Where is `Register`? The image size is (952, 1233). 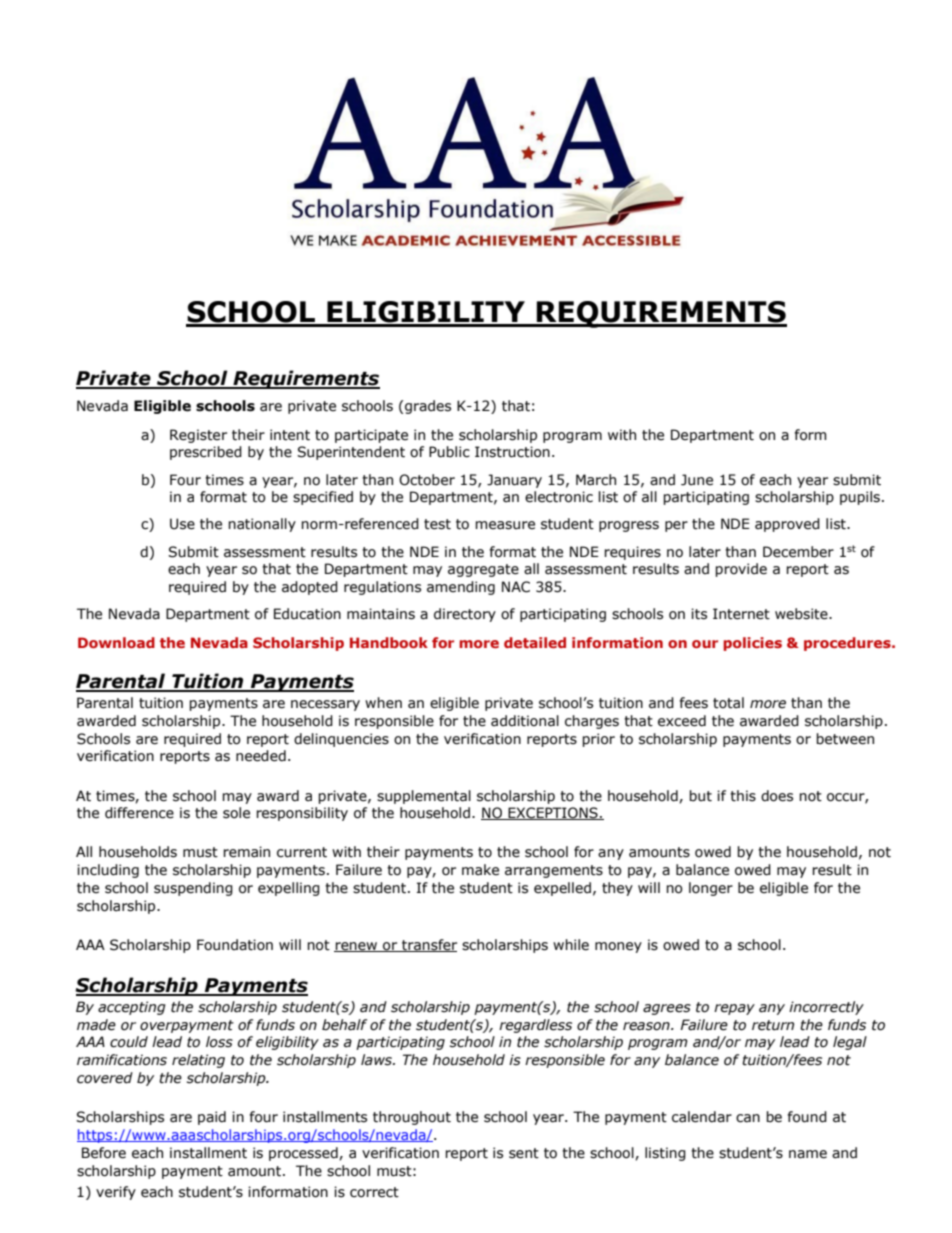
Register is located at coordinates (198, 436).
